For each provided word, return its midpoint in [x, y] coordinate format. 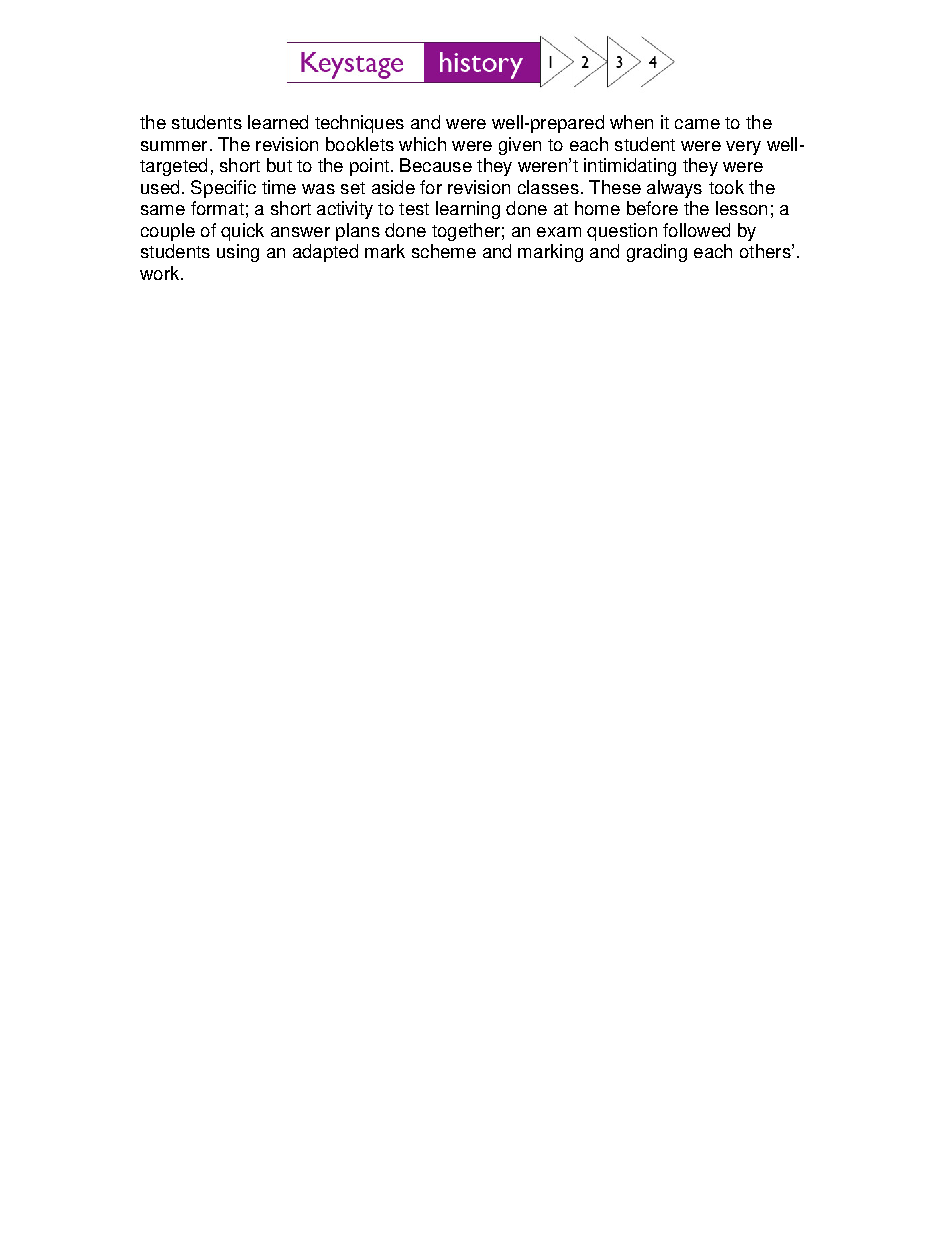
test [414, 209]
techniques [359, 124]
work [161, 273]
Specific [223, 189]
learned [278, 122]
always [674, 189]
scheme [444, 251]
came [697, 124]
